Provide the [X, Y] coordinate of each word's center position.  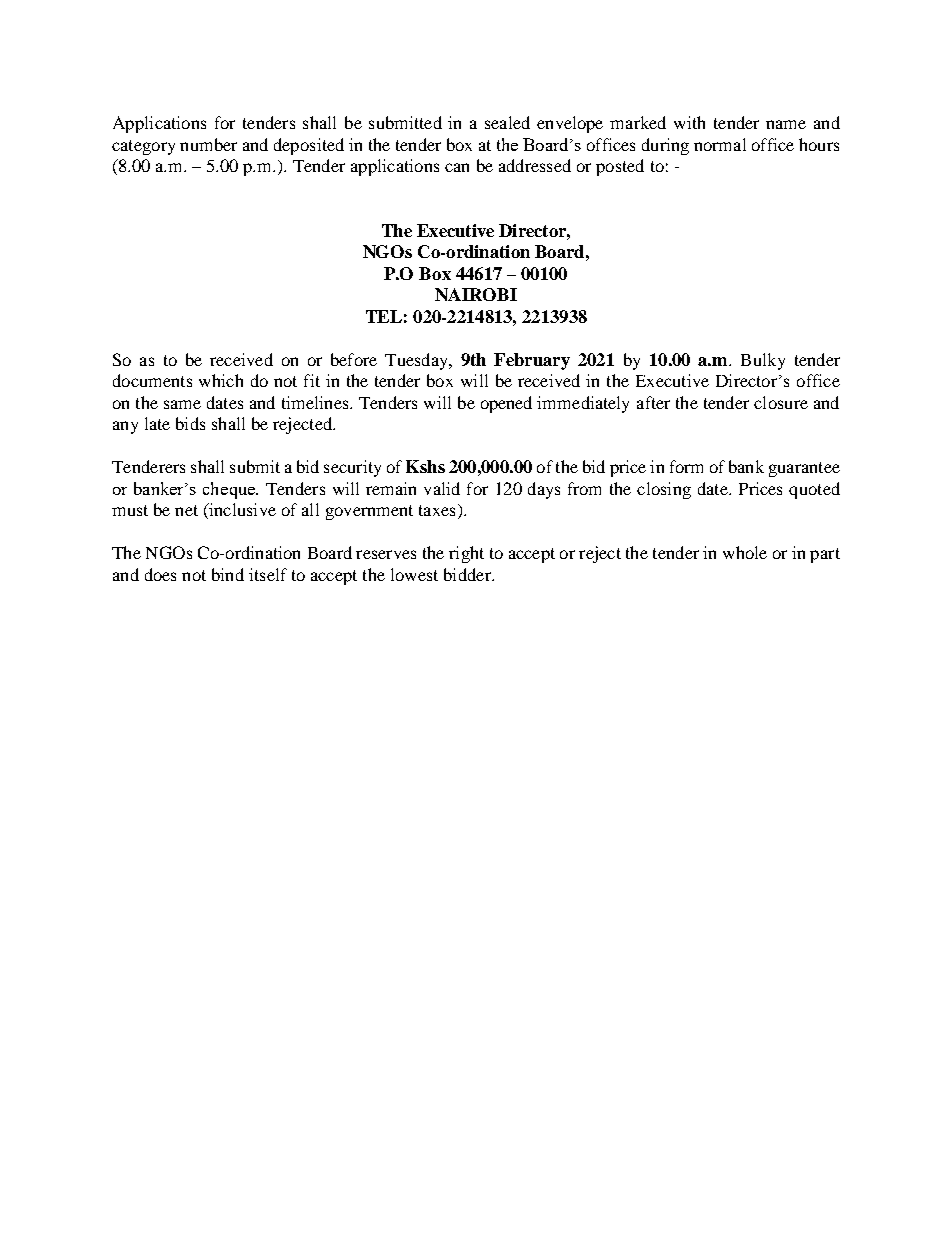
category [143, 147]
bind [228, 574]
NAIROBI [476, 294]
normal [720, 144]
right [466, 554]
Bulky [763, 361]
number [208, 144]
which [221, 380]
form [686, 466]
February [532, 361]
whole [745, 552]
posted [620, 167]
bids [190, 423]
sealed [507, 122]
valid [442, 488]
